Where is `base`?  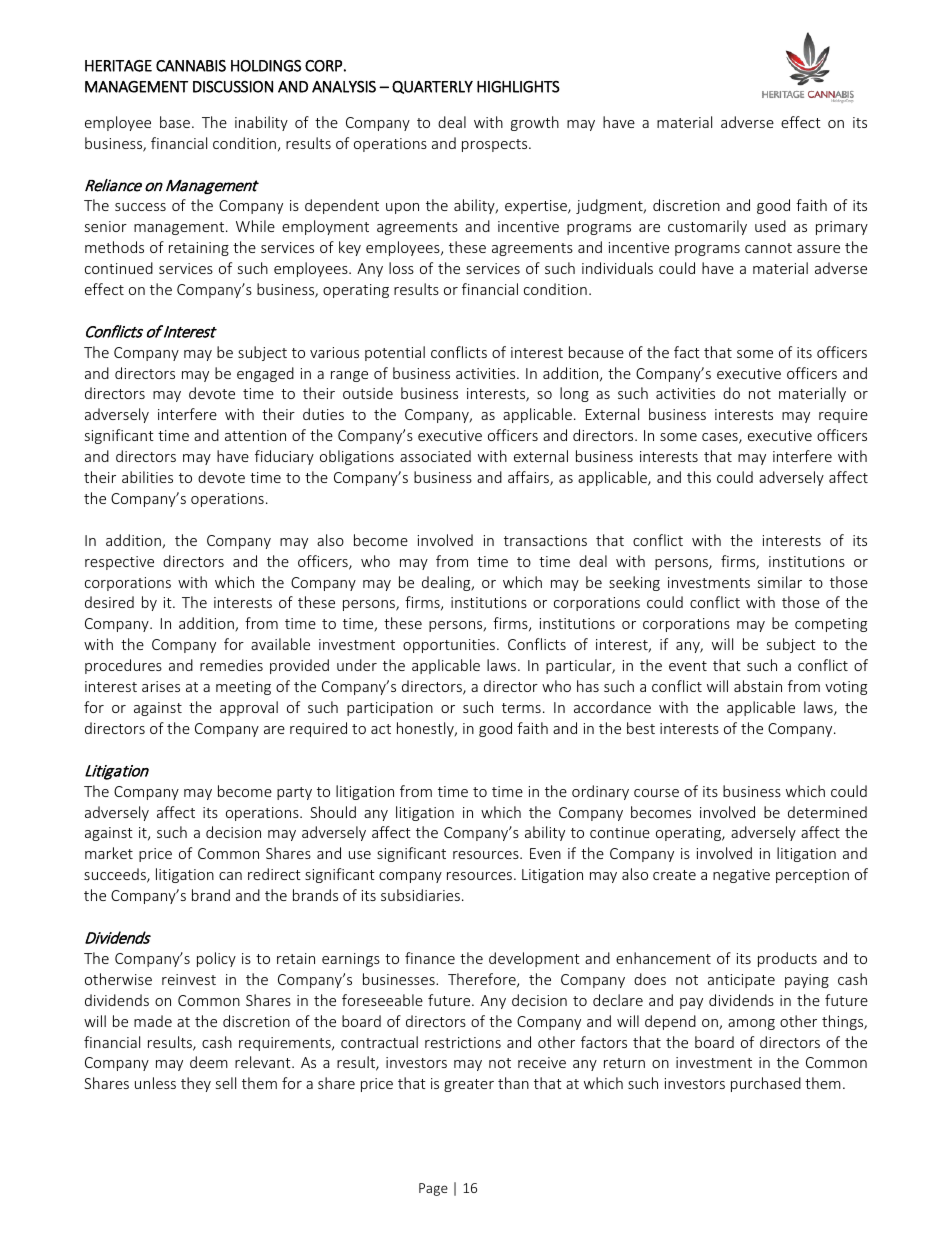
base is located at coordinates (175, 122).
